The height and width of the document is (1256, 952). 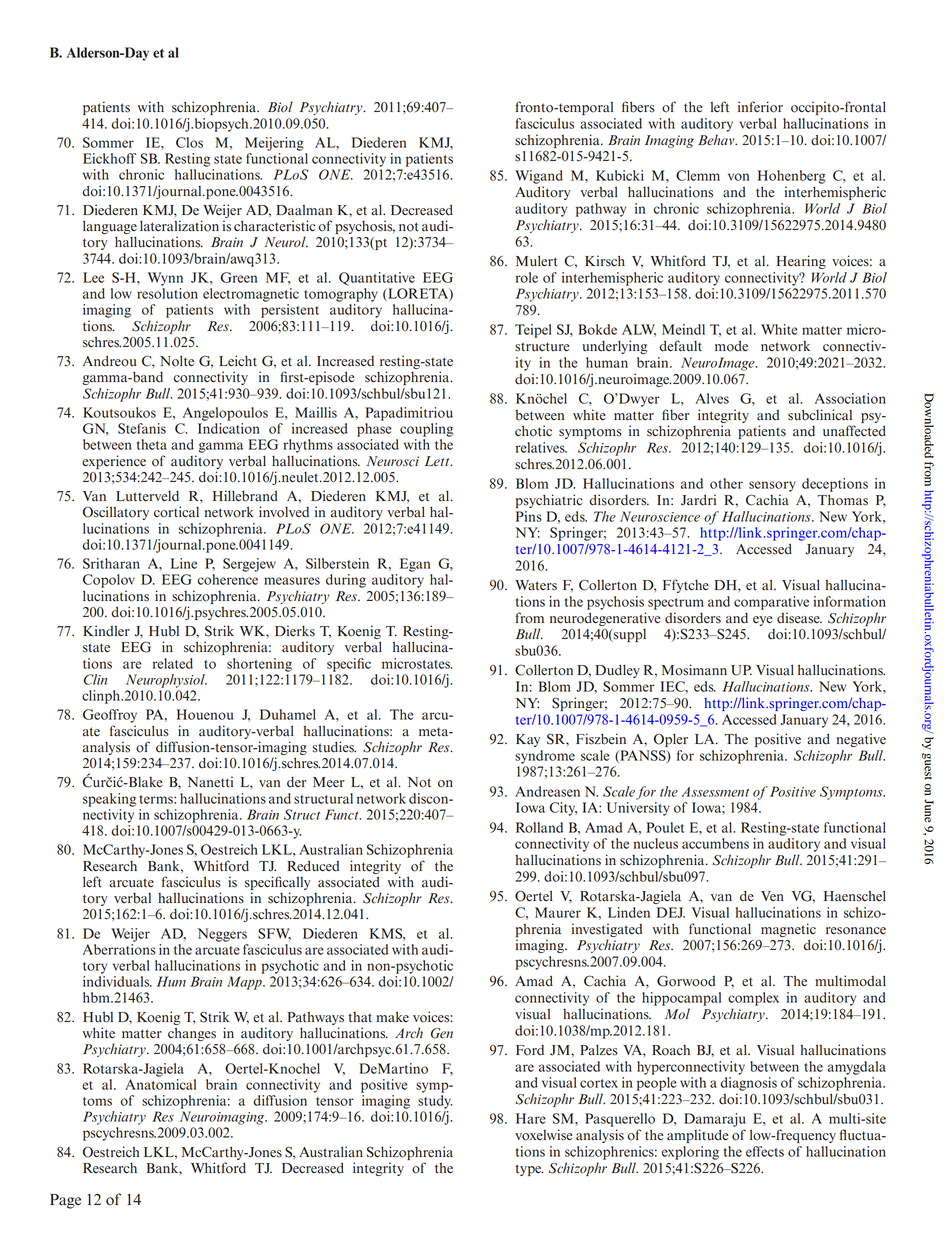 What do you see at coordinates (65, 1201) in the document?
I see `Page` at bounding box center [65, 1201].
